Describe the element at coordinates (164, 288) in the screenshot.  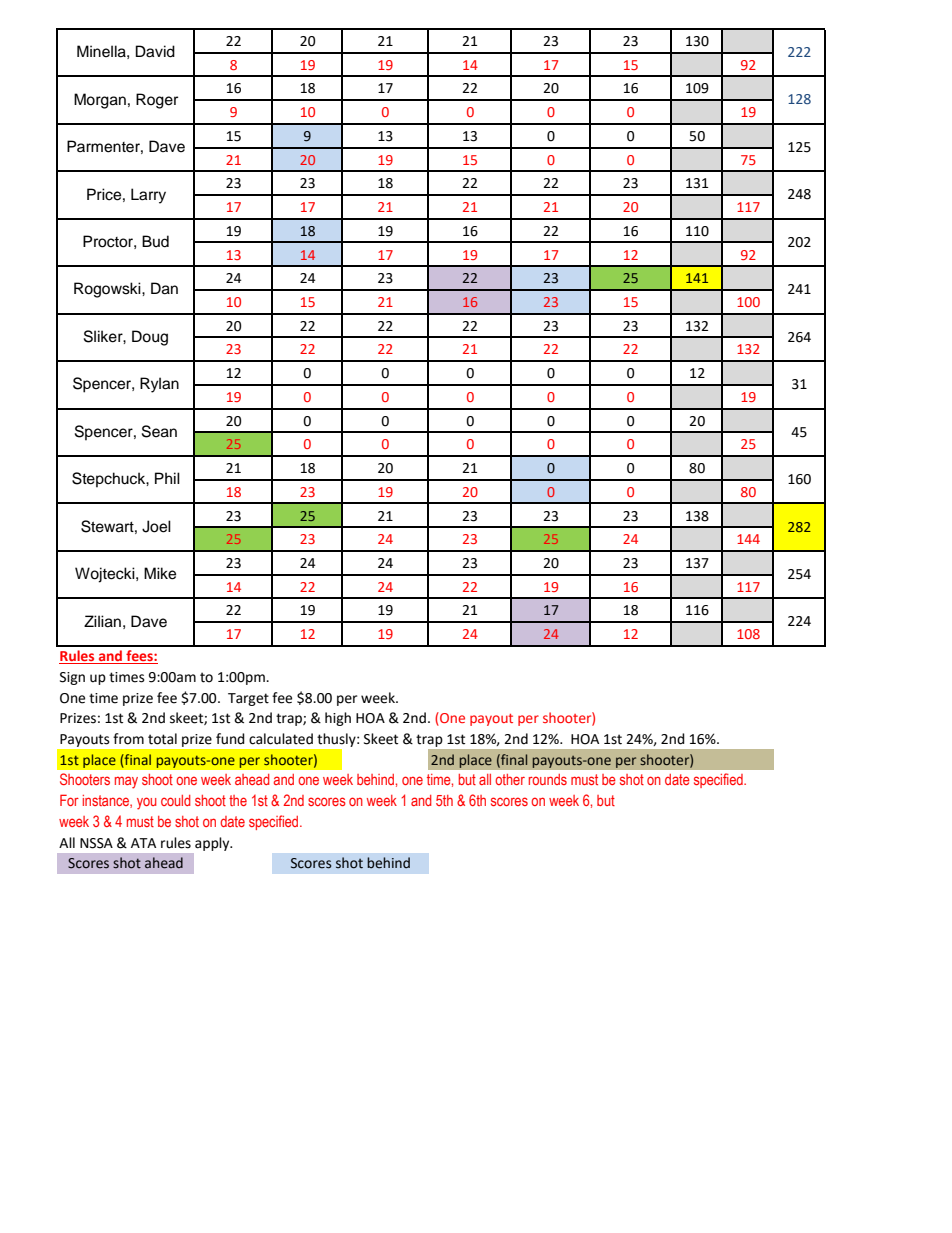
I see `Dan` at that location.
